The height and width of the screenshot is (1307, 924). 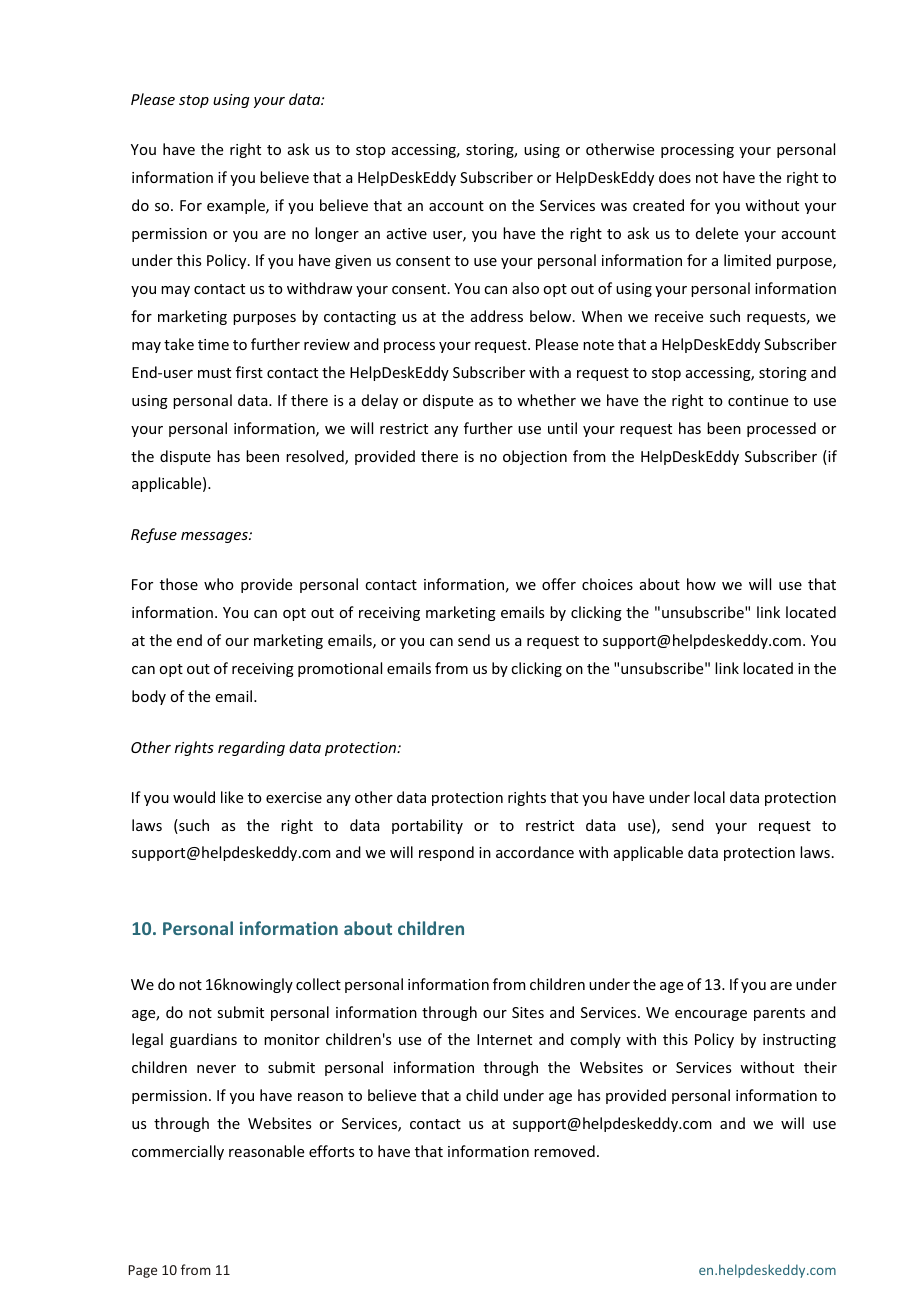 I want to click on removed, so click(x=564, y=1151).
